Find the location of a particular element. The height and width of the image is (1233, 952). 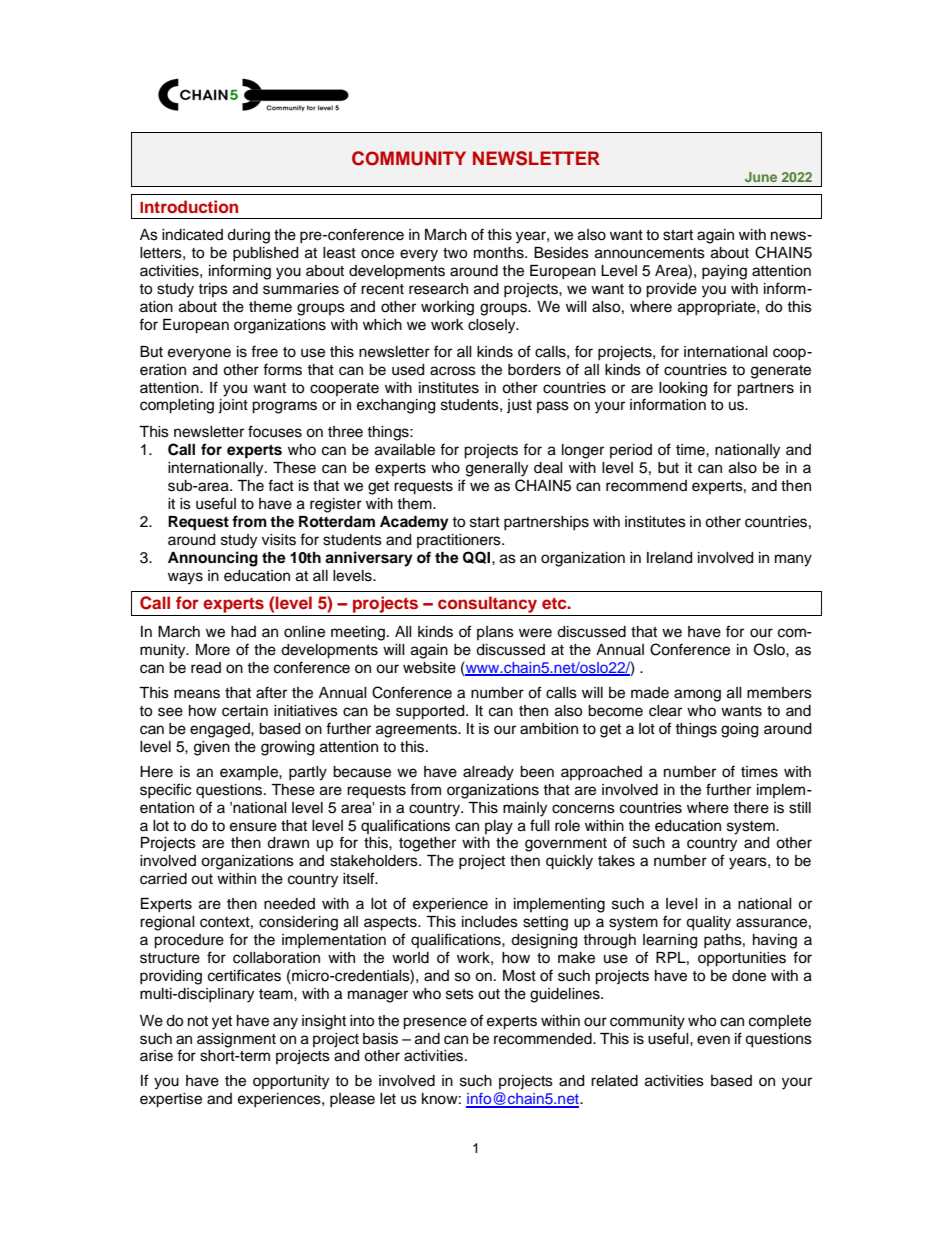

quality is located at coordinates (708, 923).
